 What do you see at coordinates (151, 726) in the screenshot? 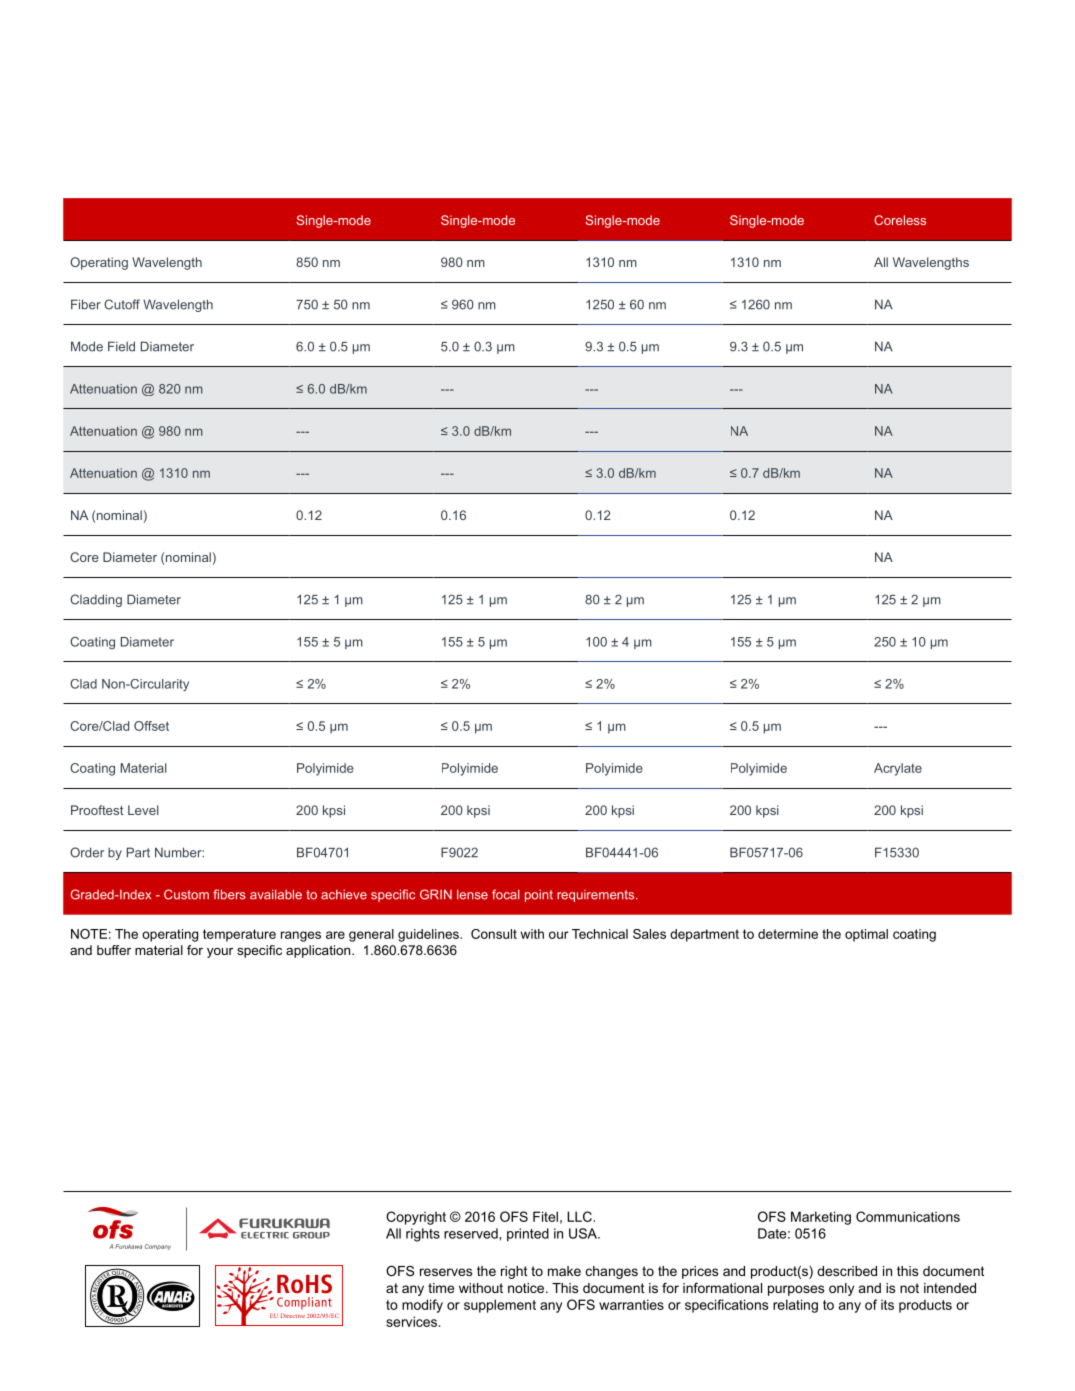
I see `Offset` at bounding box center [151, 726].
